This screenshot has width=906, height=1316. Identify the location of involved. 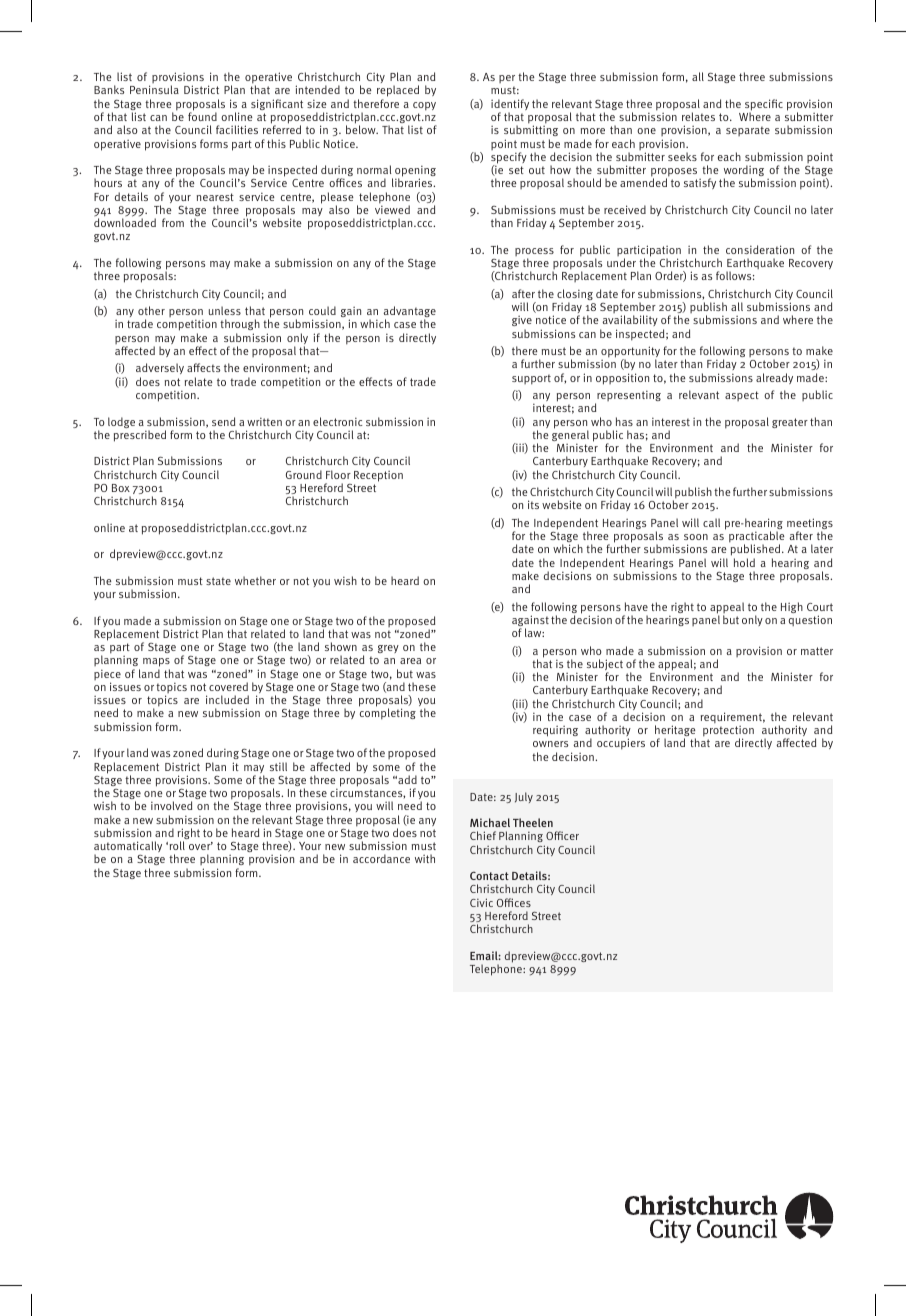
(171, 805).
